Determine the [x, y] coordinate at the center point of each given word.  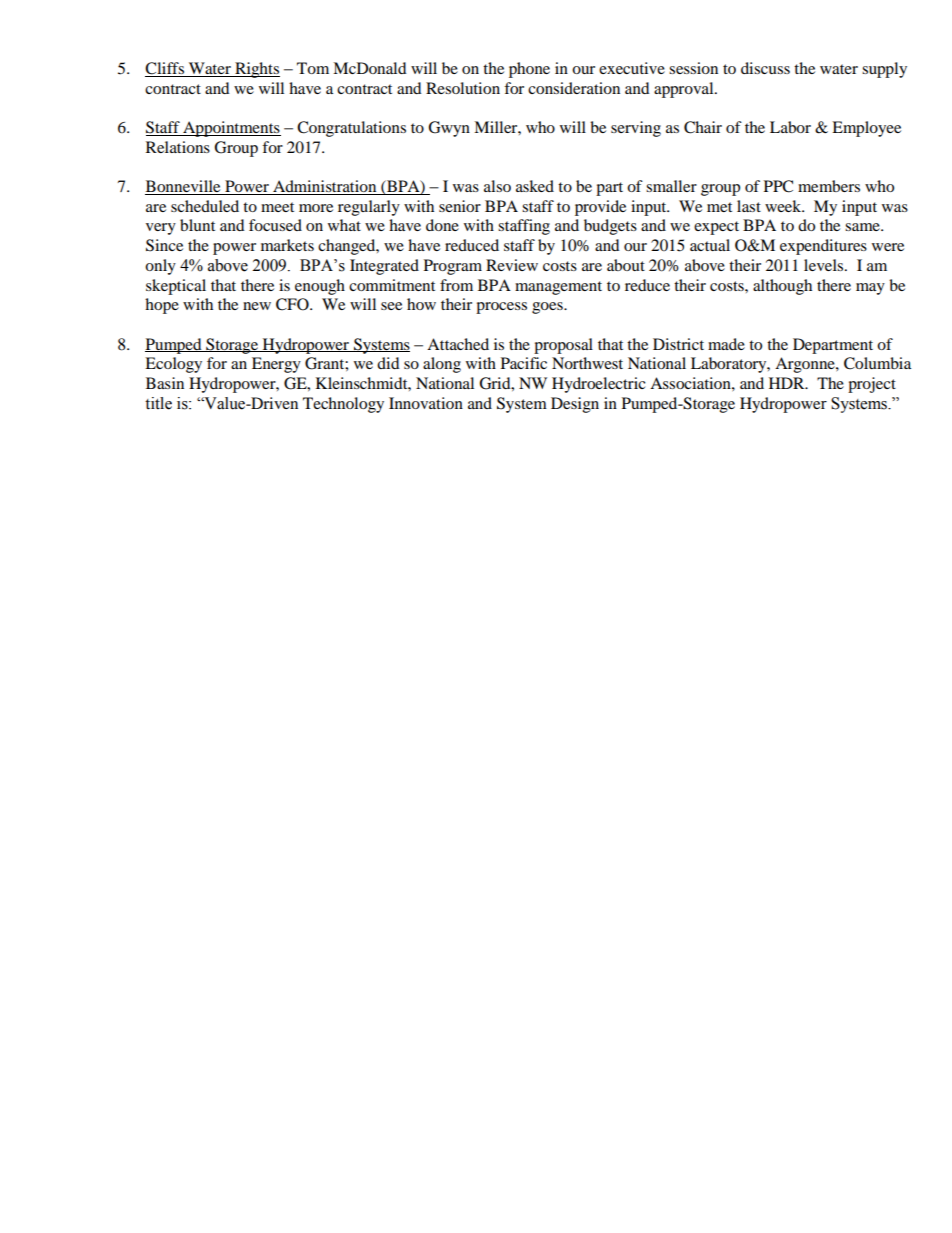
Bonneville [184, 187]
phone [529, 70]
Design [575, 405]
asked [535, 186]
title [158, 403]
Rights [256, 70]
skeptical [176, 287]
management [558, 288]
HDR [788, 383]
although [782, 287]
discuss [765, 68]
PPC [778, 186]
